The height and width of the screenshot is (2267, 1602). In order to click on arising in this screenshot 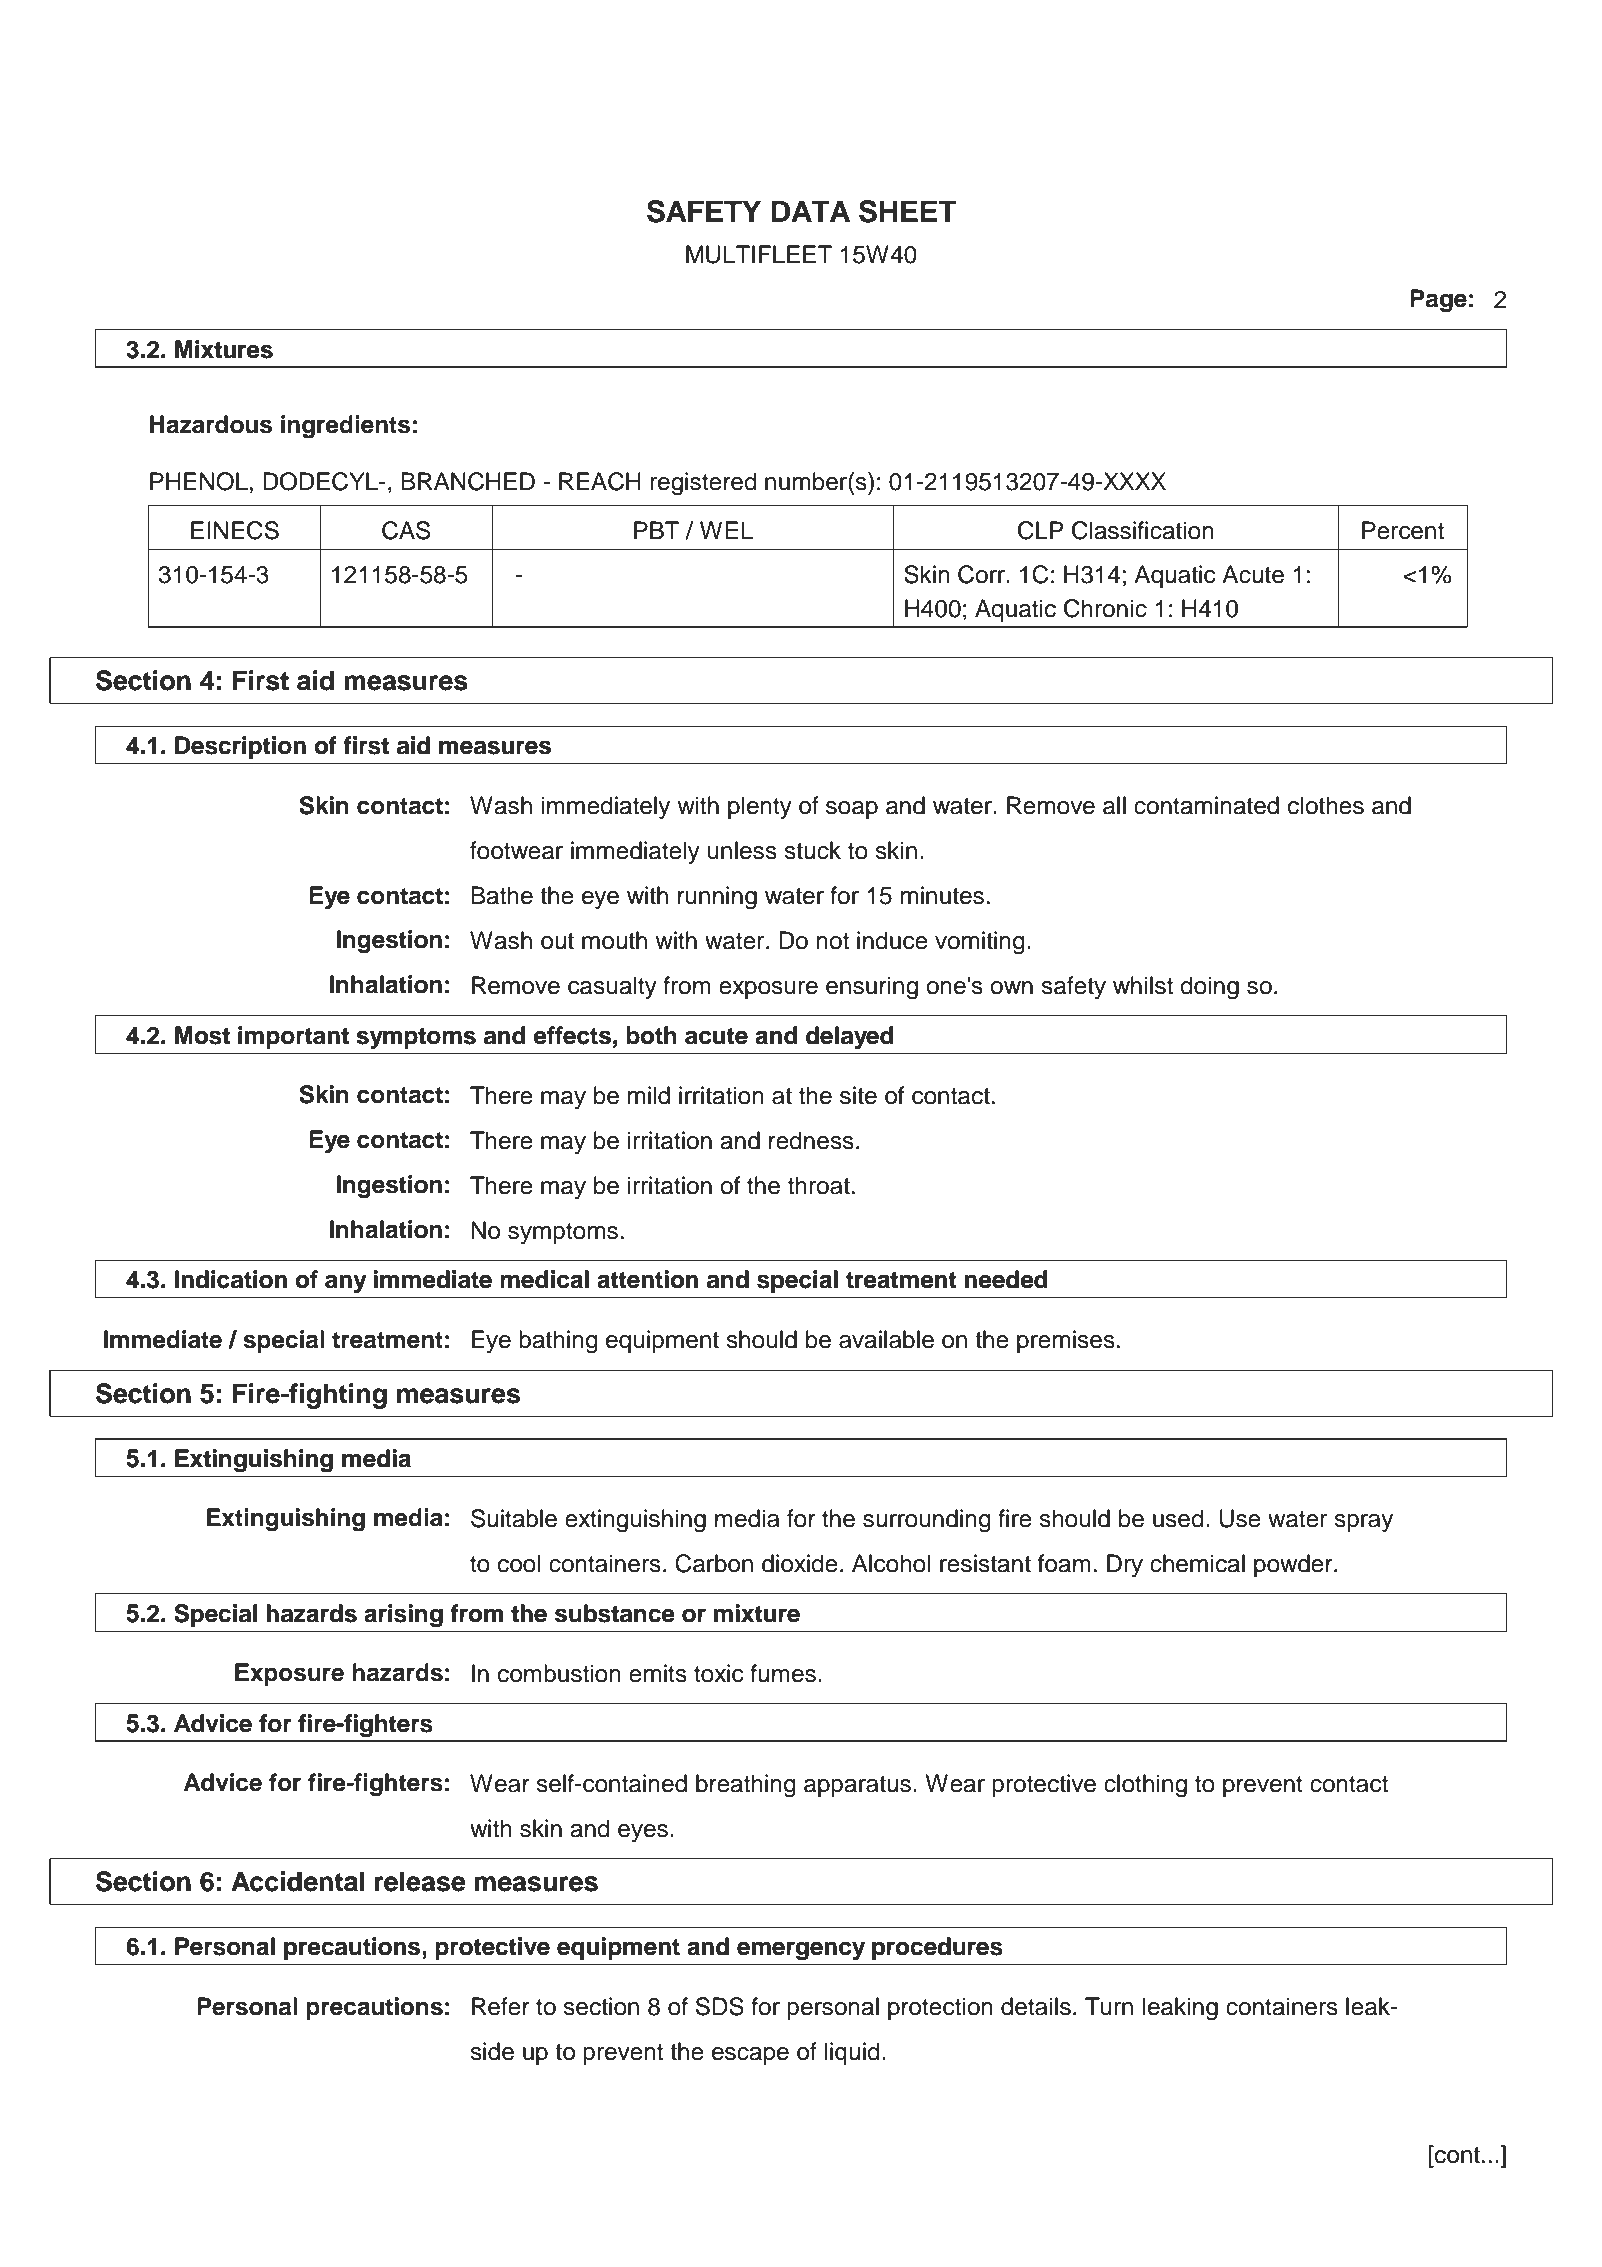, I will do `click(403, 1616)`.
